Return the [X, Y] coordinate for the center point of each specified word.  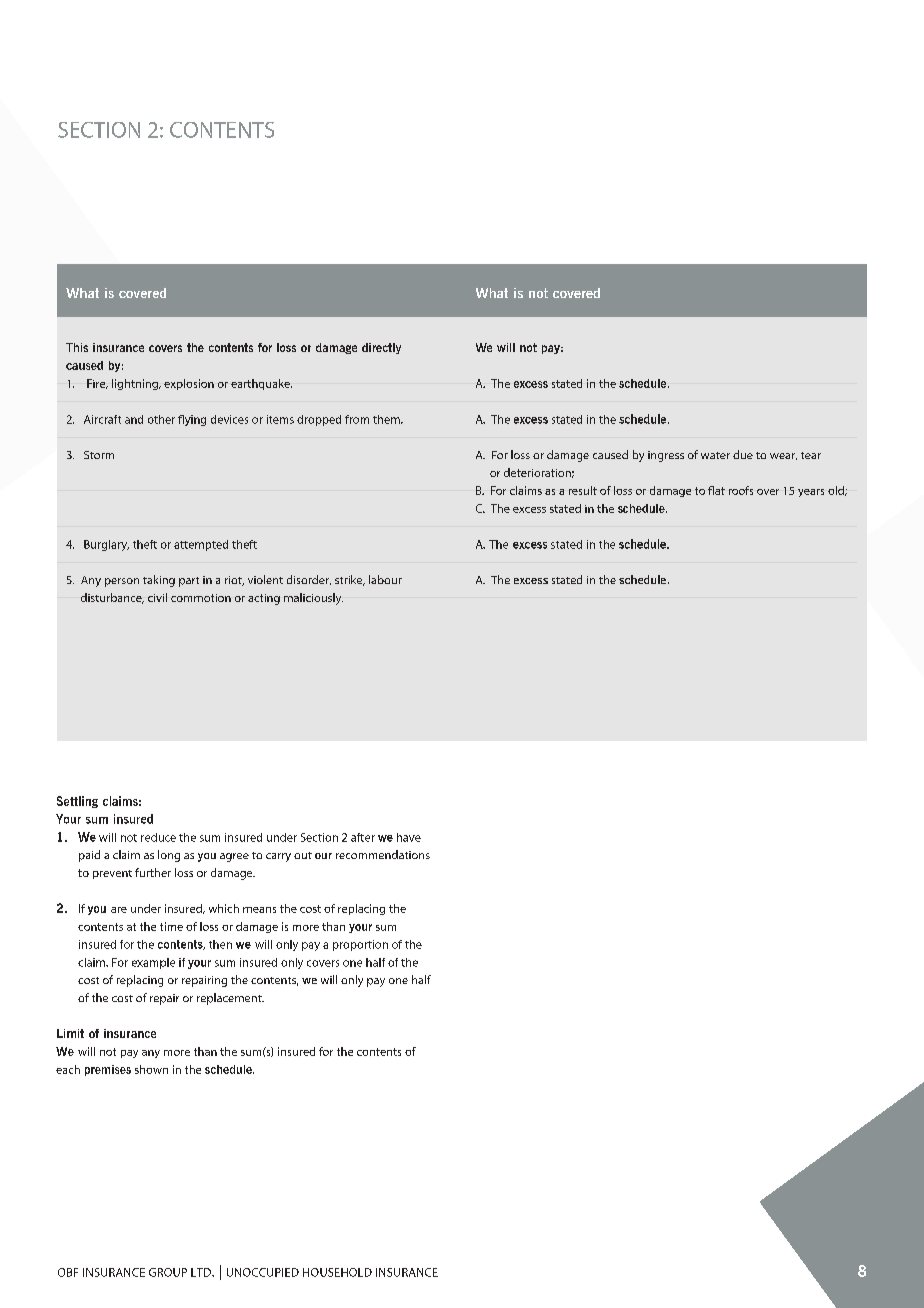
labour [385, 579]
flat [716, 490]
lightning [136, 384]
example [153, 963]
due [743, 454]
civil [157, 597]
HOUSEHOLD [337, 1272]
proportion [360, 945]
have [409, 837]
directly [381, 348]
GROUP [168, 1272]
